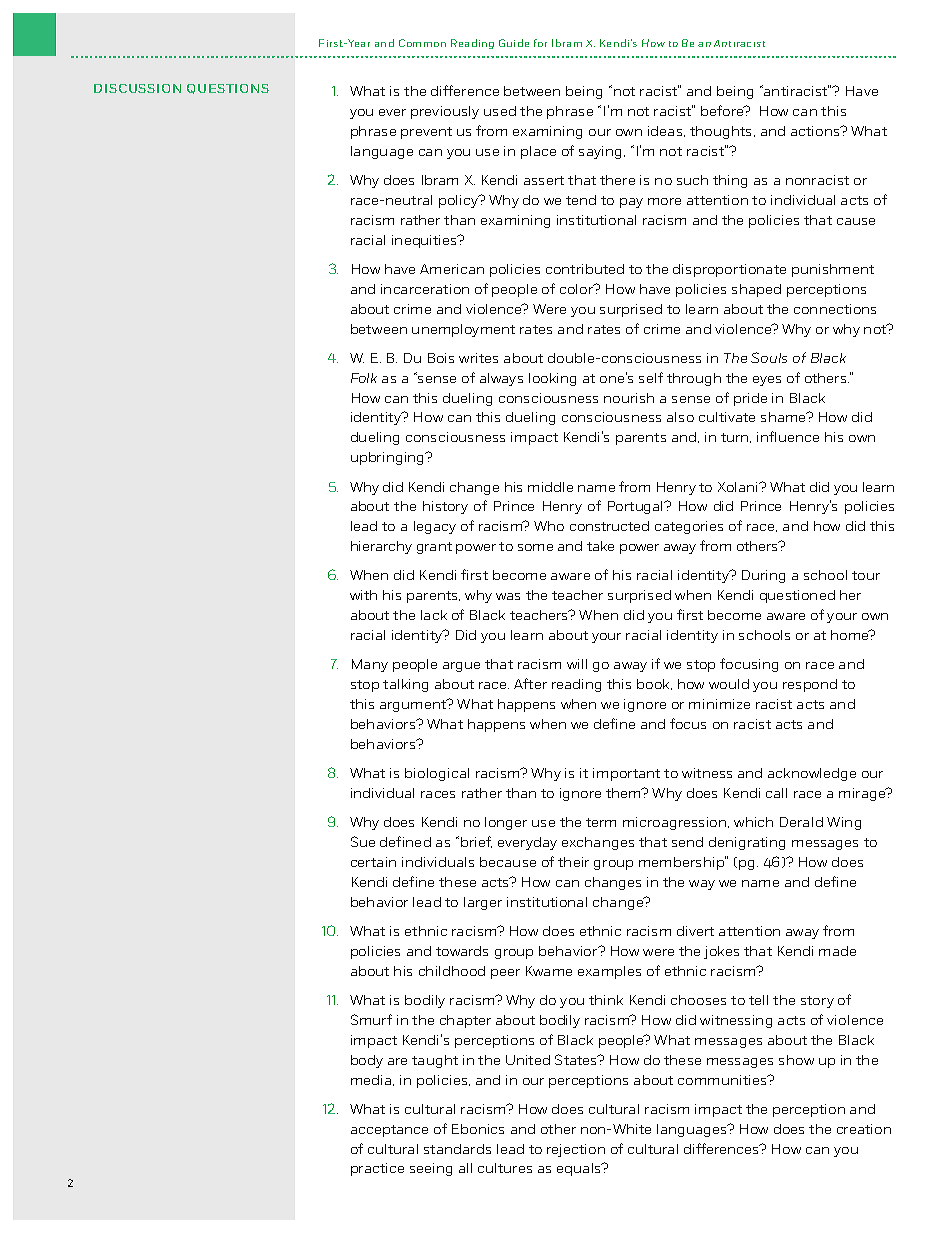  What do you see at coordinates (500, 111) in the screenshot?
I see `used` at bounding box center [500, 111].
